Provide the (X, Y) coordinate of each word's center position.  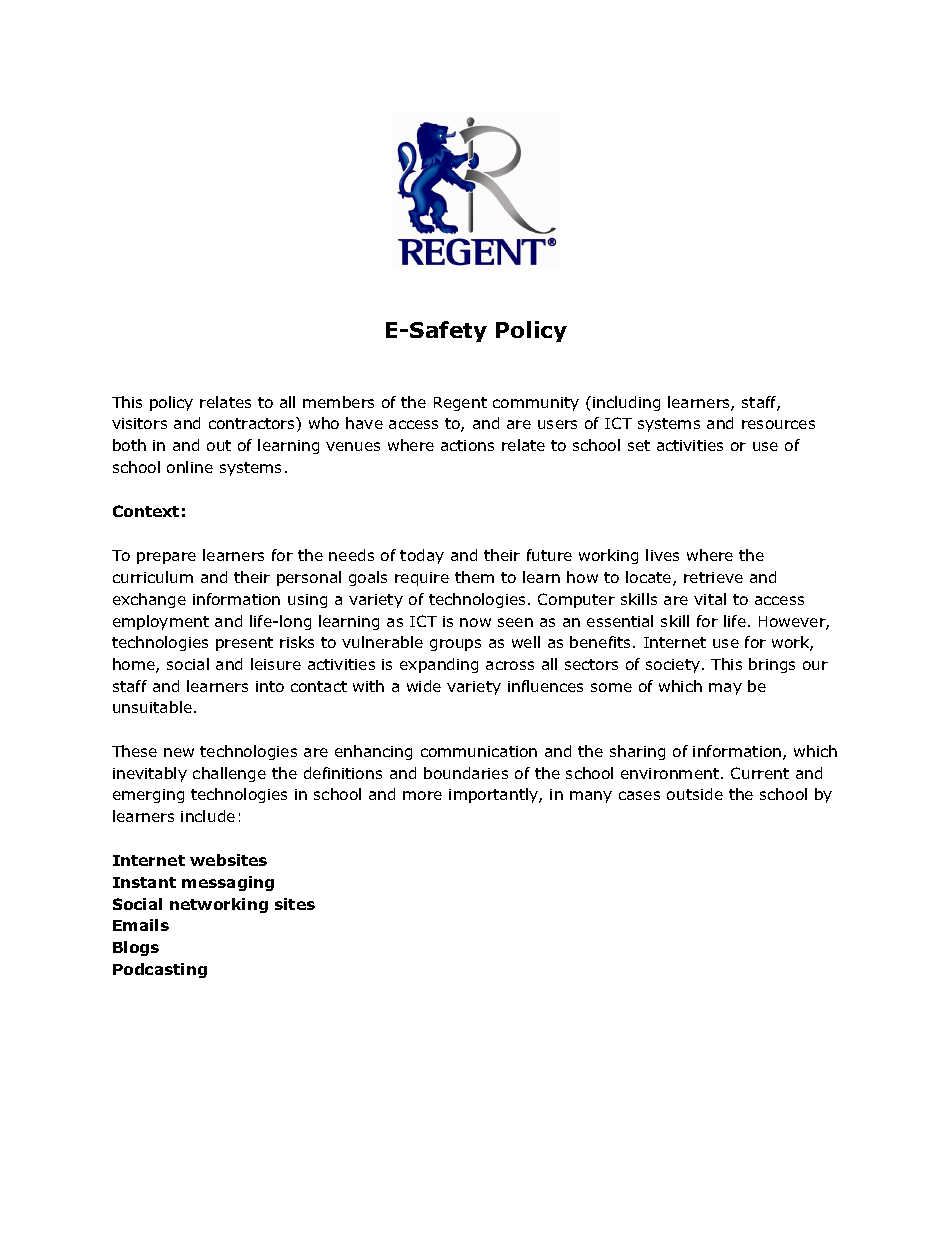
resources (778, 424)
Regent (460, 404)
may (725, 689)
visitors (139, 423)
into (270, 686)
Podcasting (160, 970)
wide (424, 686)
